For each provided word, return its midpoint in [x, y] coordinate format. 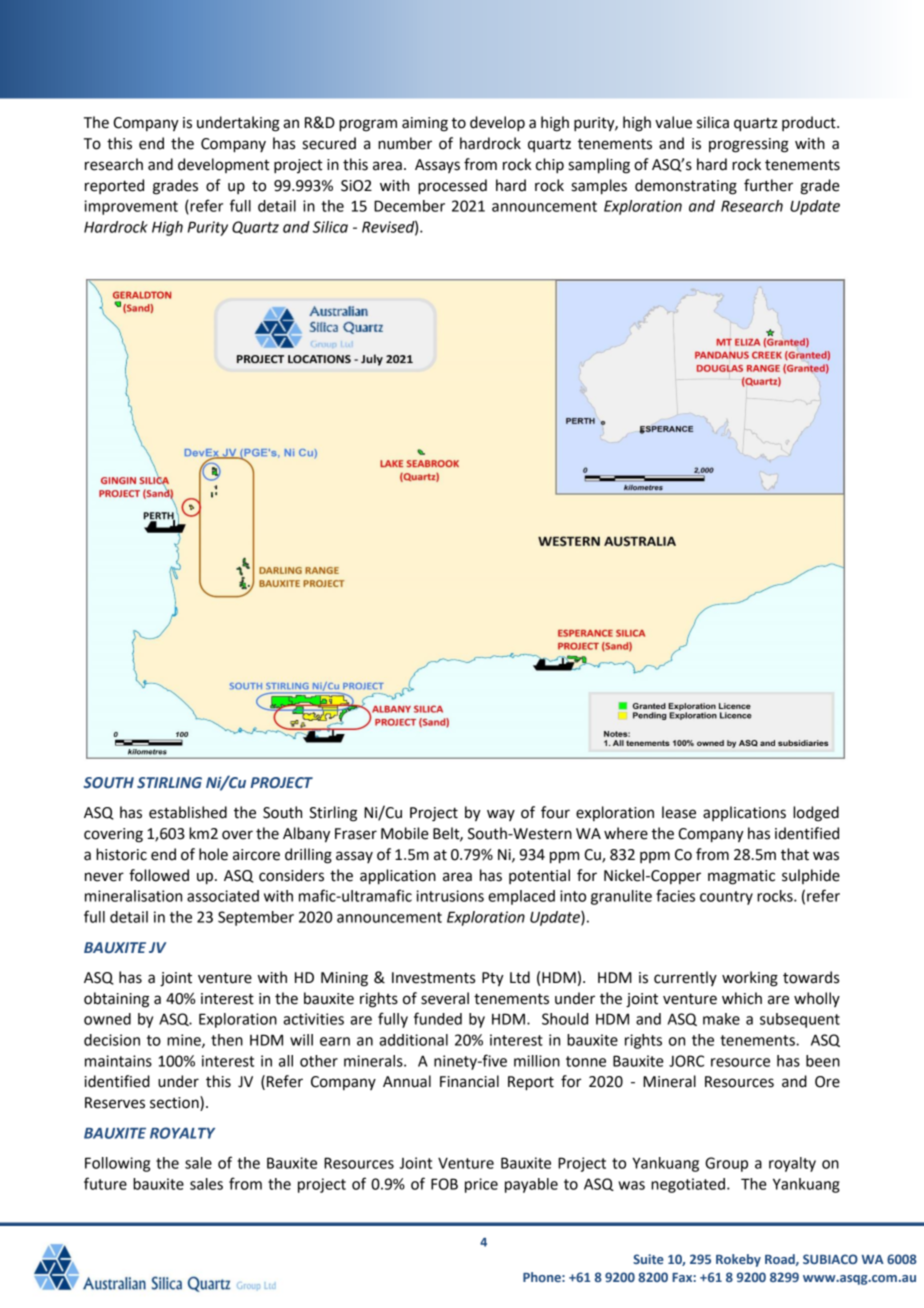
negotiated [688, 1185]
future [105, 1183]
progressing [749, 145]
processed [452, 187]
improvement [131, 207]
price [481, 1185]
